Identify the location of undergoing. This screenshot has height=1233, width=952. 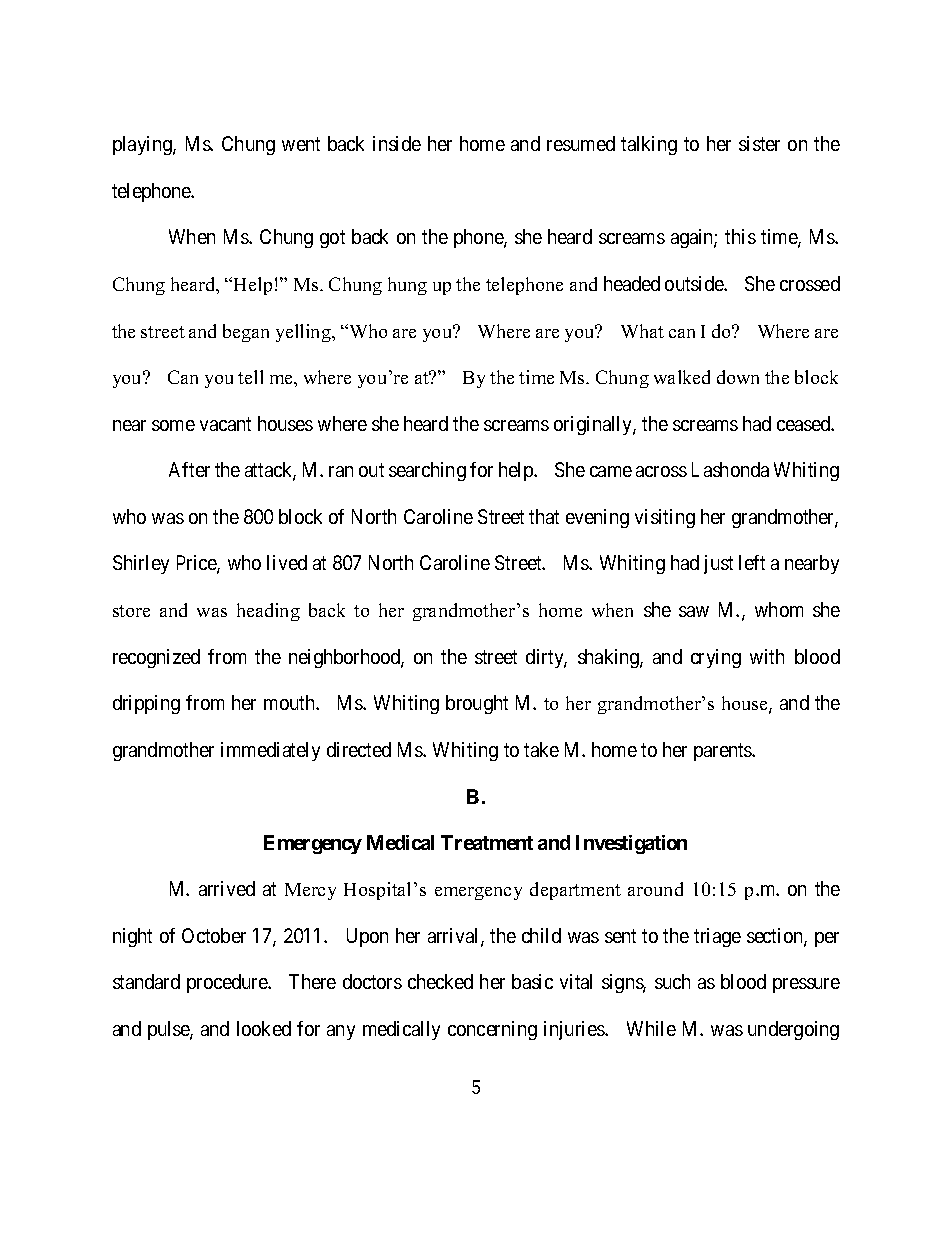
(793, 1030).
